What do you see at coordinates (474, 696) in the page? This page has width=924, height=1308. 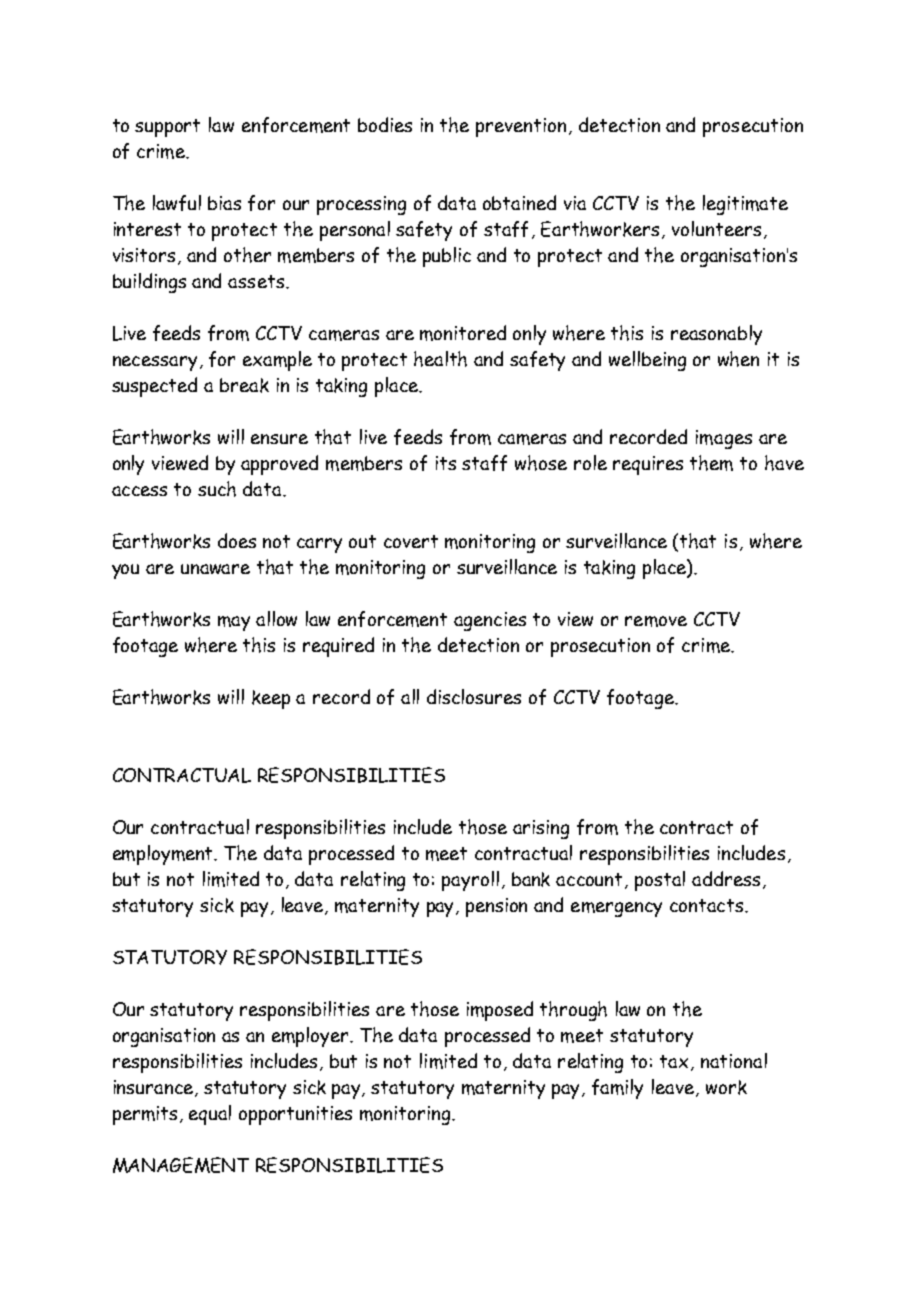 I see `disclosures` at bounding box center [474, 696].
